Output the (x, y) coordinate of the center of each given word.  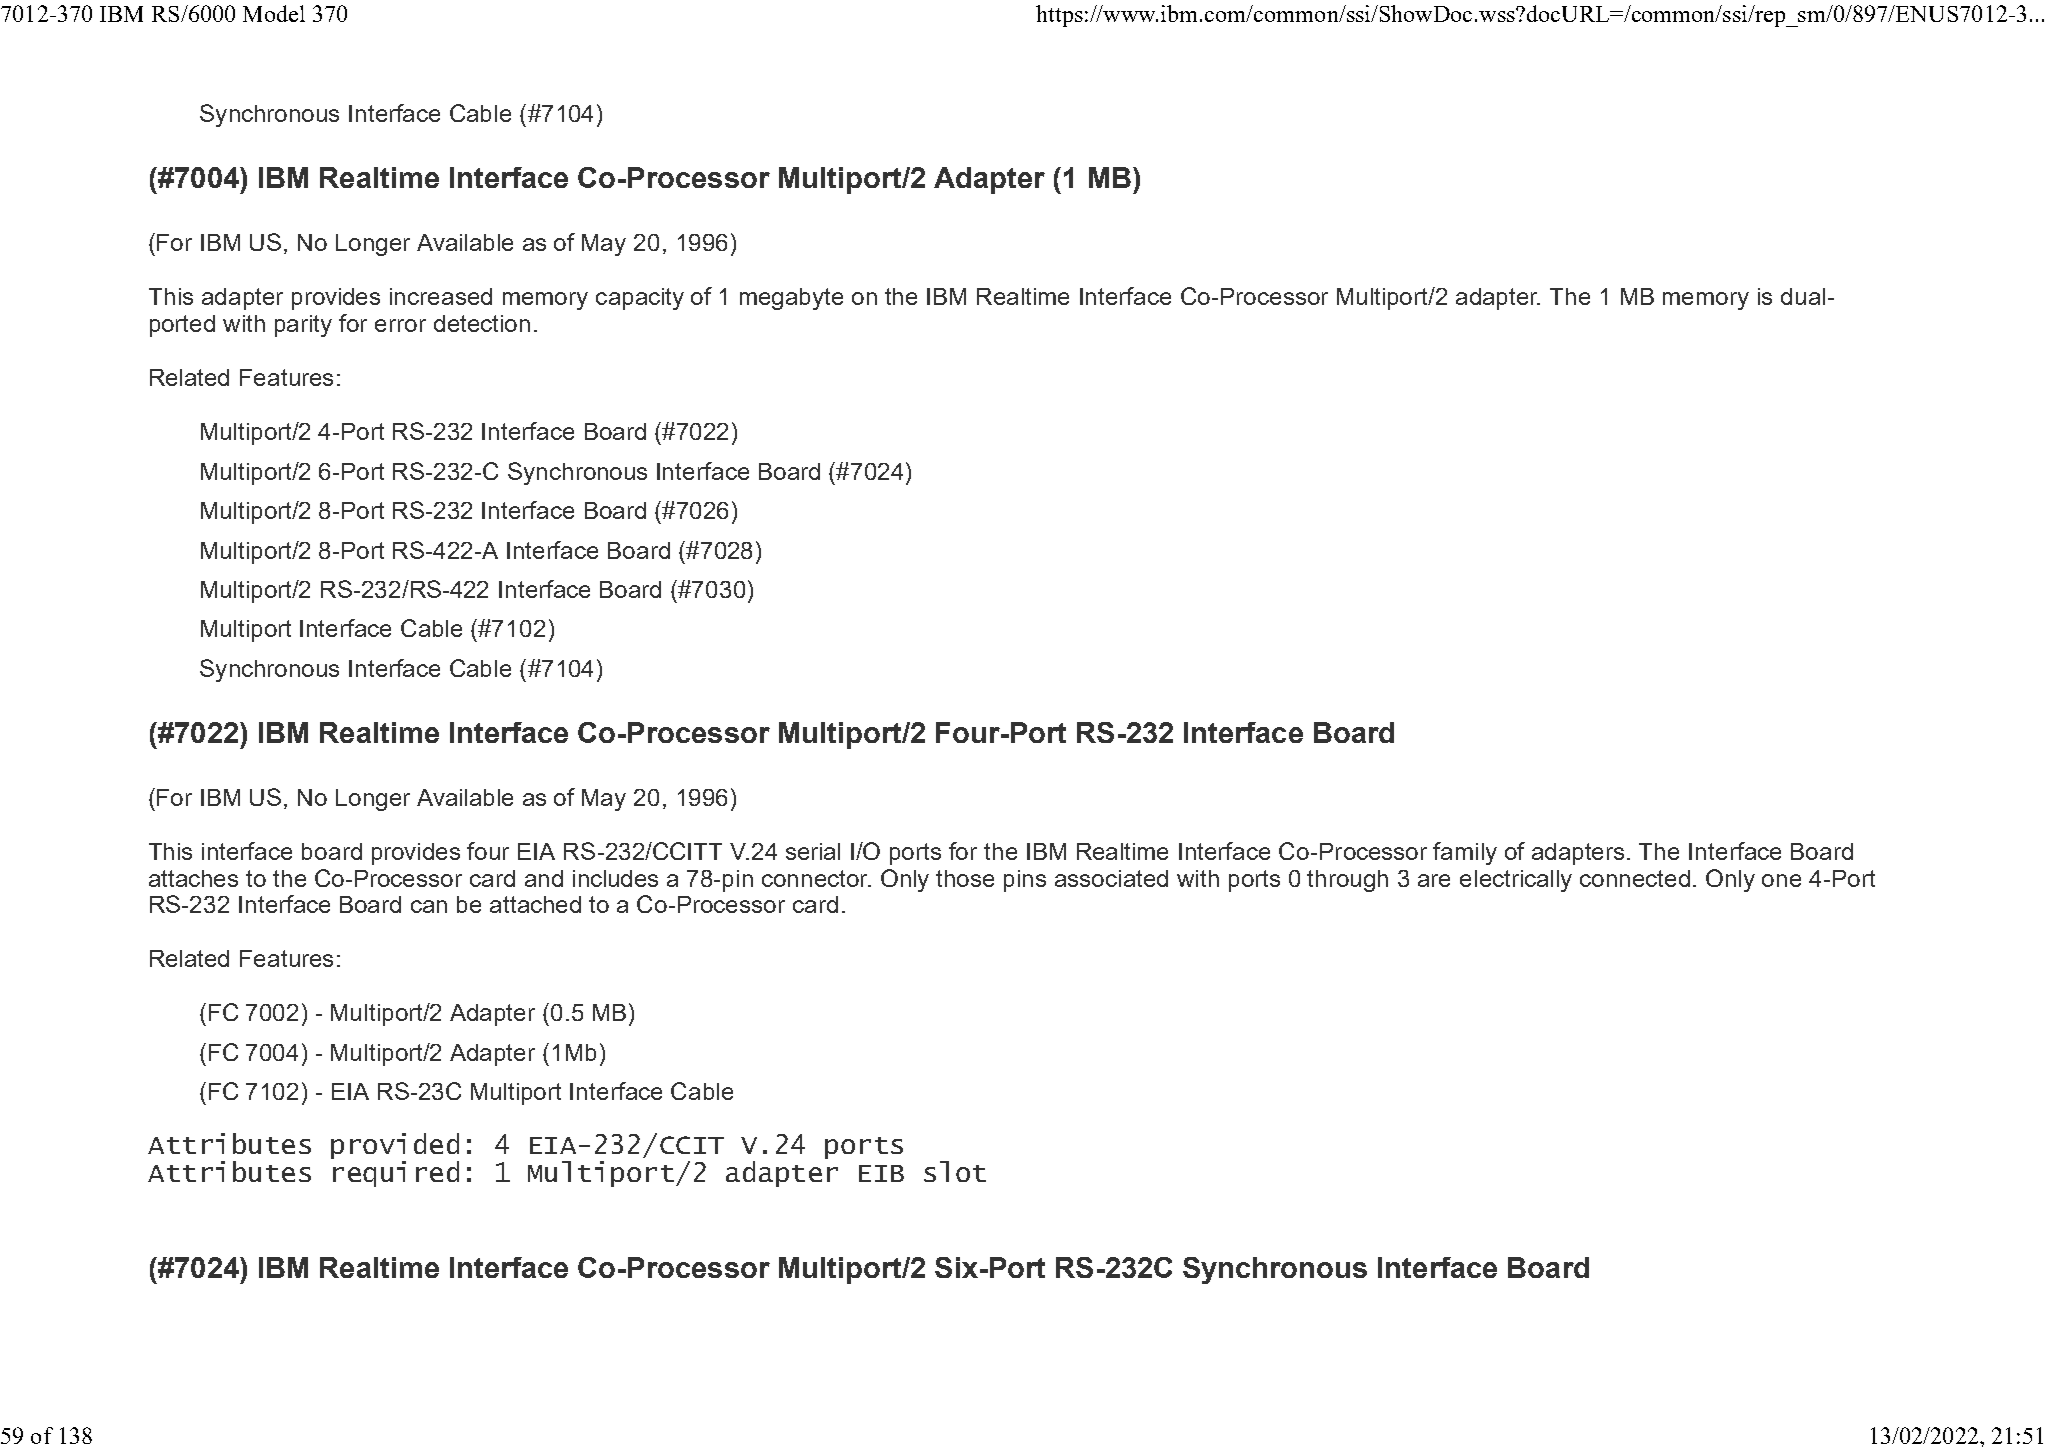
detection (482, 323)
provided (395, 1147)
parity (303, 326)
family (1465, 853)
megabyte (791, 299)
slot (955, 1171)
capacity (640, 299)
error (400, 325)
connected (1635, 878)
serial (813, 851)
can (429, 906)
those (965, 878)
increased (441, 296)
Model (274, 13)
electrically (1516, 881)
